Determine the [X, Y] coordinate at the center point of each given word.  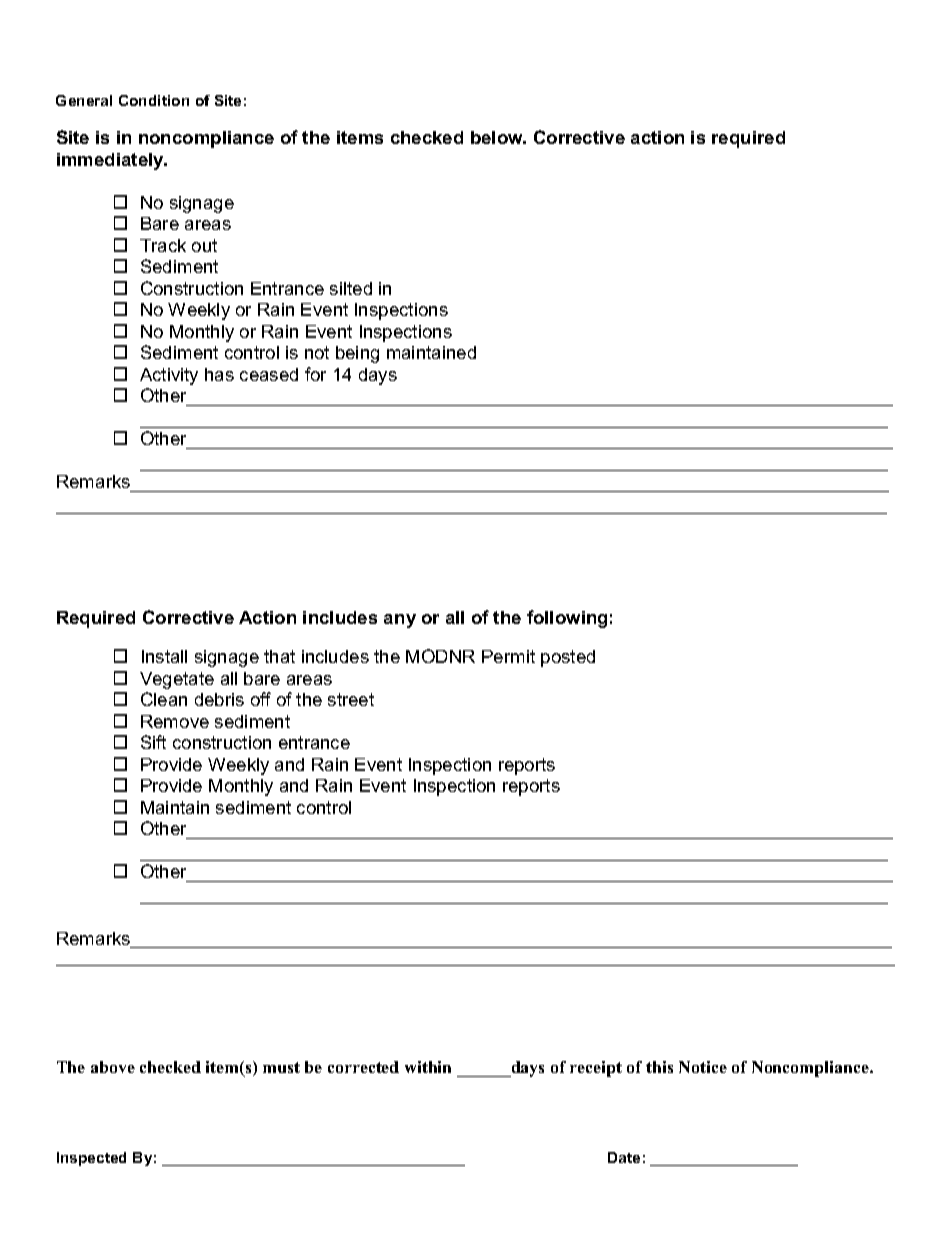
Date [624, 1157]
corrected [363, 1067]
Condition [154, 100]
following [567, 619]
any [400, 621]
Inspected [91, 1159]
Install [164, 656]
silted [351, 288]
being [357, 354]
